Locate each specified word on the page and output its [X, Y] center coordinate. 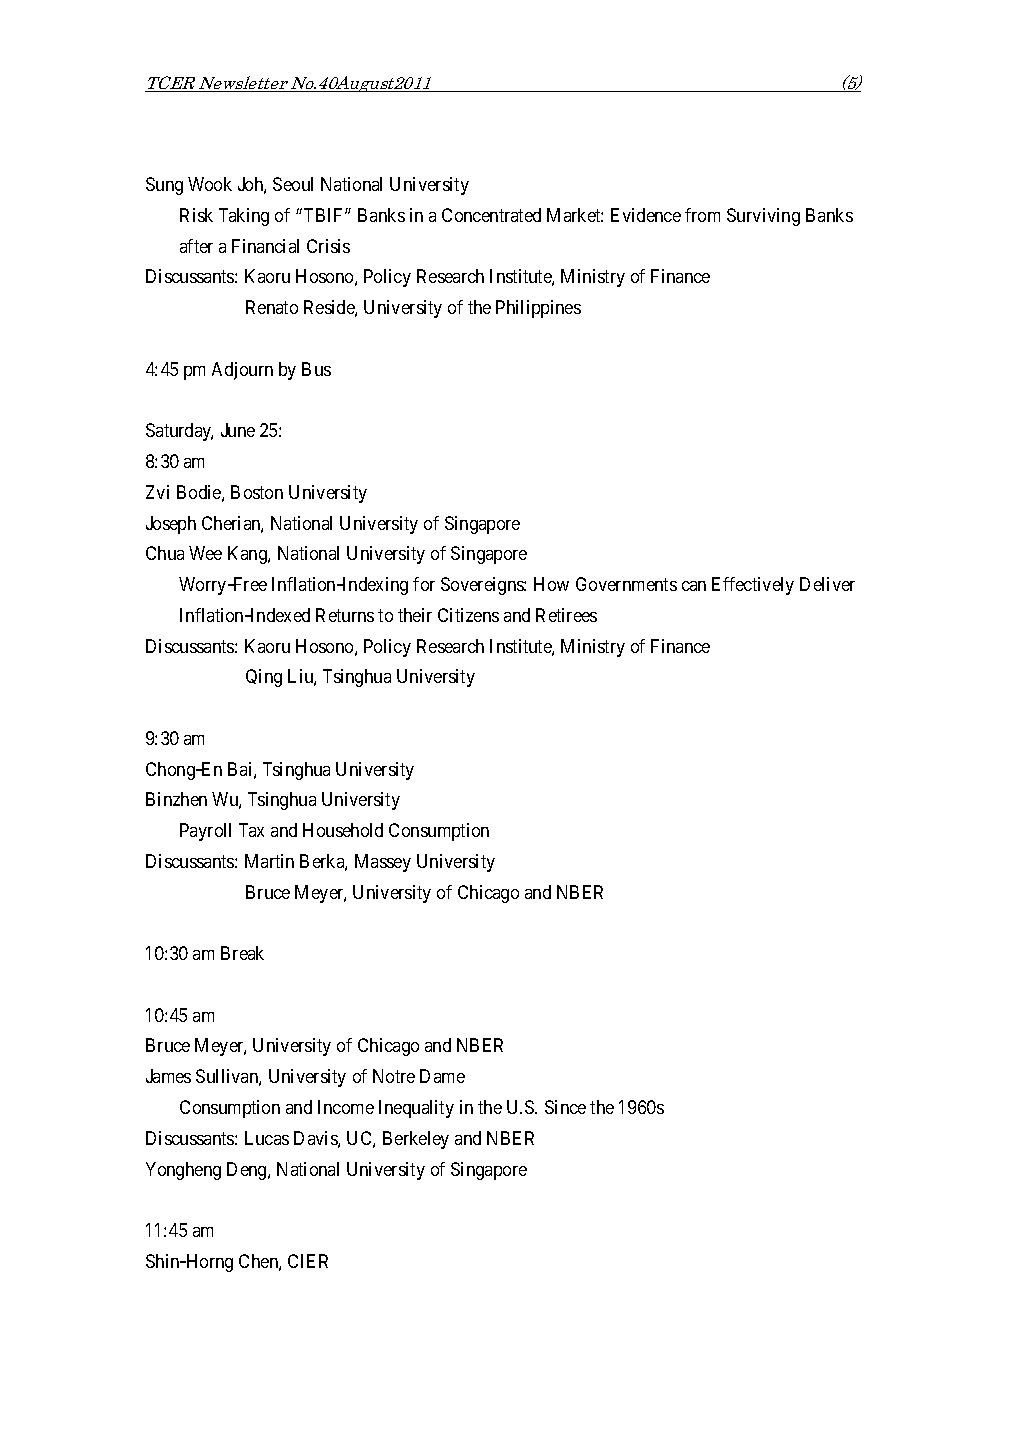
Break [242, 953]
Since [565, 1107]
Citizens [468, 615]
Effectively [753, 586]
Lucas [267, 1138]
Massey [383, 863]
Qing [264, 678]
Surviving [763, 217]
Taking [244, 217]
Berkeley [416, 1140]
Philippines [538, 309]
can [694, 586]
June [238, 430]
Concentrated [491, 215]
